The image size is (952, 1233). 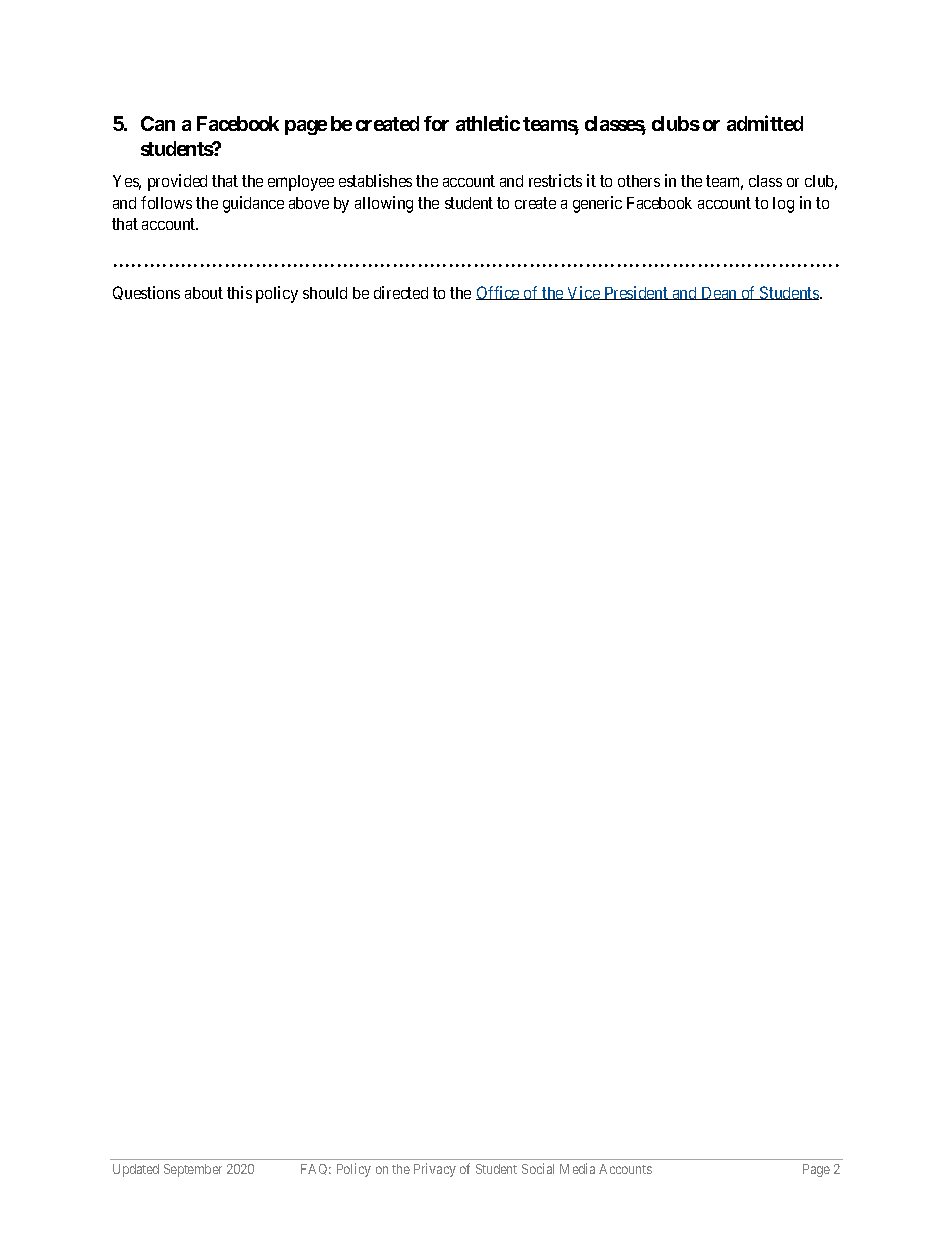 I want to click on for, so click(x=436, y=123).
